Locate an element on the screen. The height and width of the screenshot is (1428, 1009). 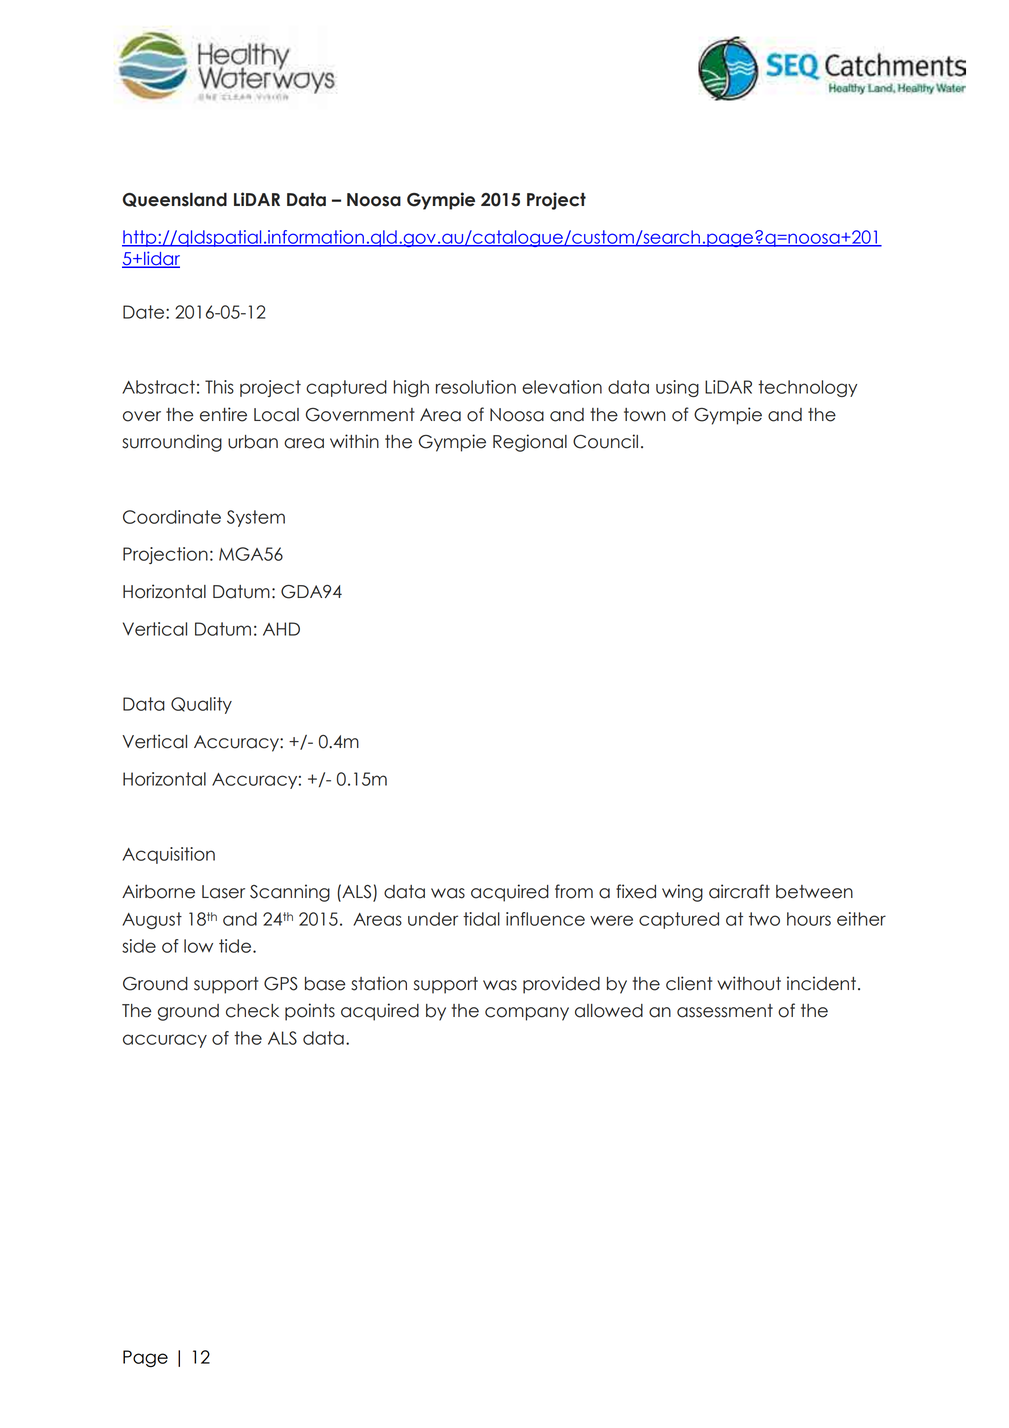
Acquisition is located at coordinates (168, 855).
